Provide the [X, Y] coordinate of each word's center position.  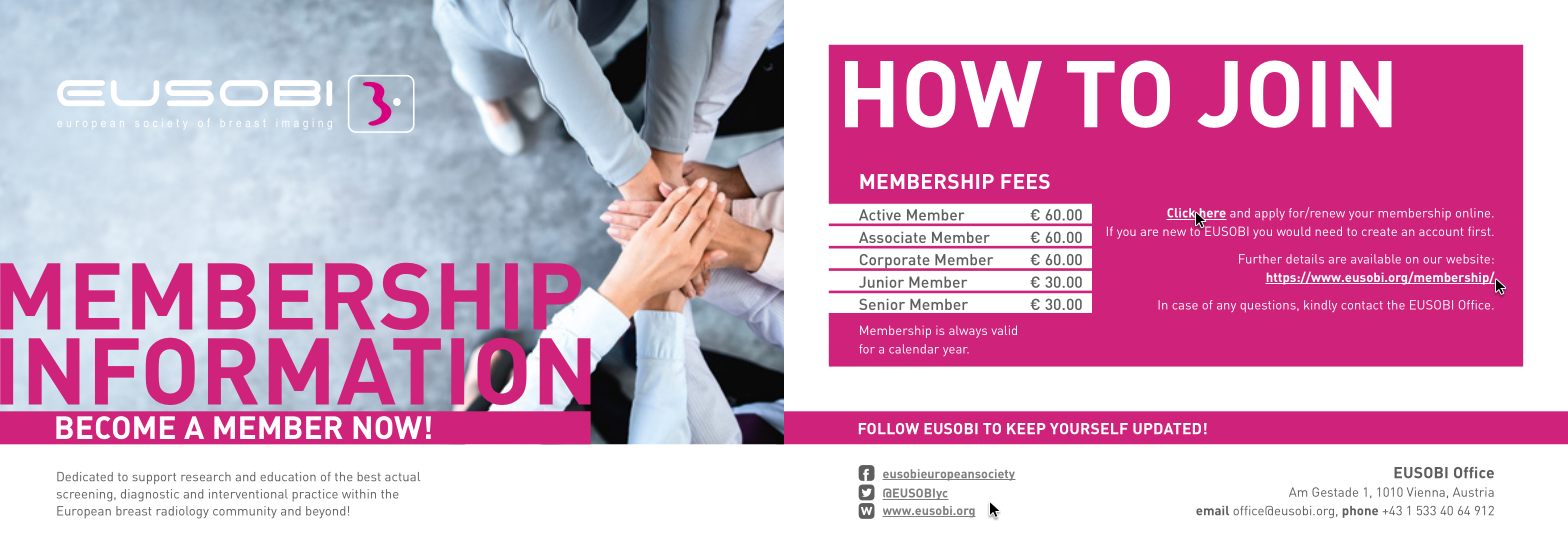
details [1305, 259]
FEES [1025, 181]
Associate [892, 237]
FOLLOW [889, 428]
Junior [881, 282]
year [956, 351]
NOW [388, 427]
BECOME [115, 427]
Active [880, 215]
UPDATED [1167, 428]
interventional [248, 494]
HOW [943, 94]
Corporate [894, 262]
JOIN [1295, 94]
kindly [1320, 306]
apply [1270, 214]
